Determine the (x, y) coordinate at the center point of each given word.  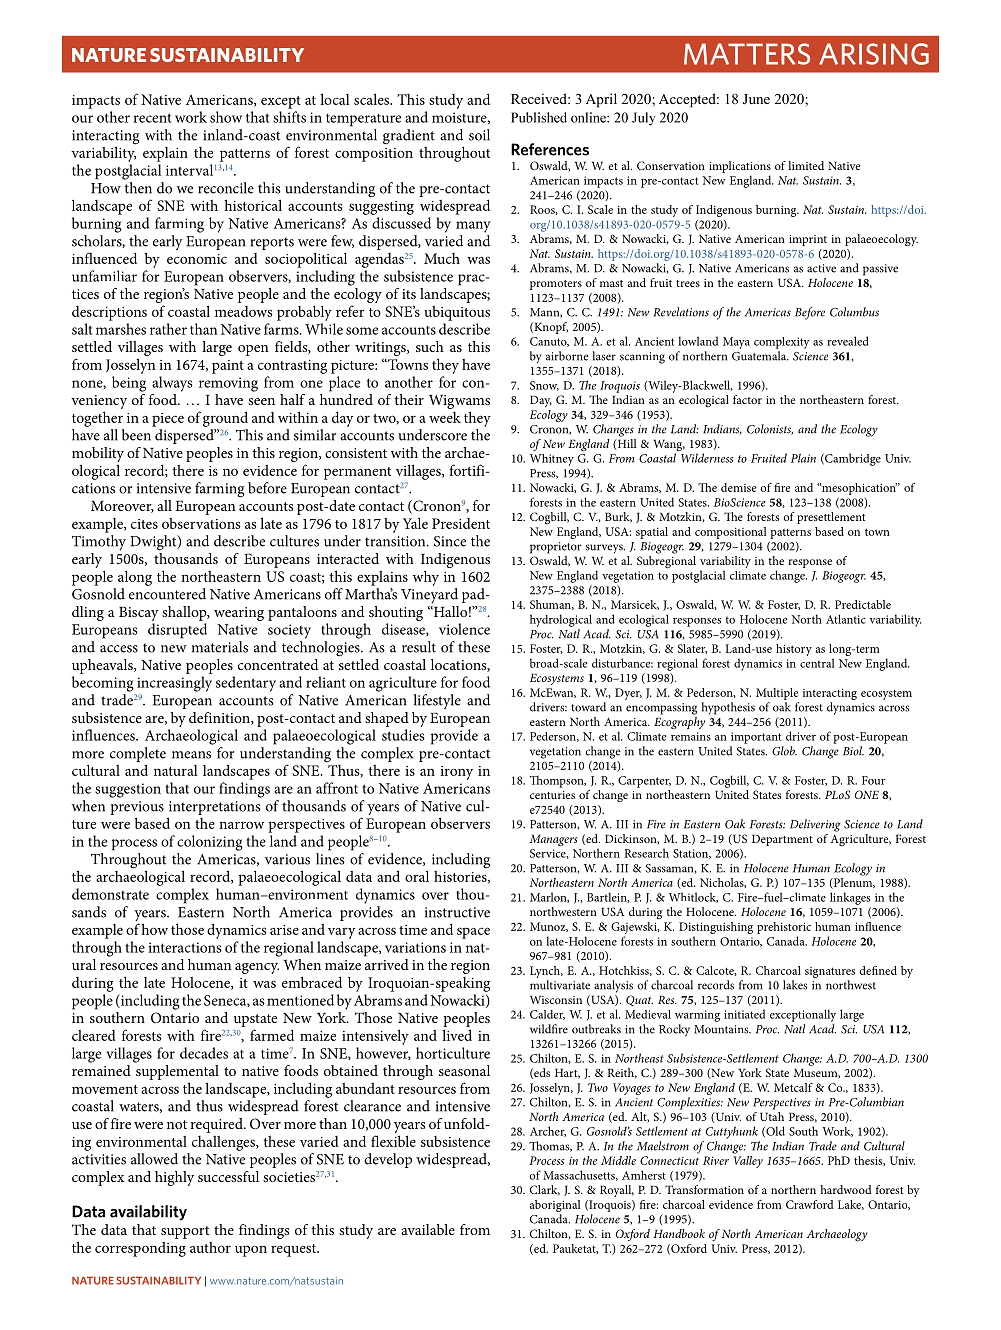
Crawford (810, 1204)
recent (152, 118)
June (756, 99)
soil (479, 135)
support (185, 1232)
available (428, 1229)
